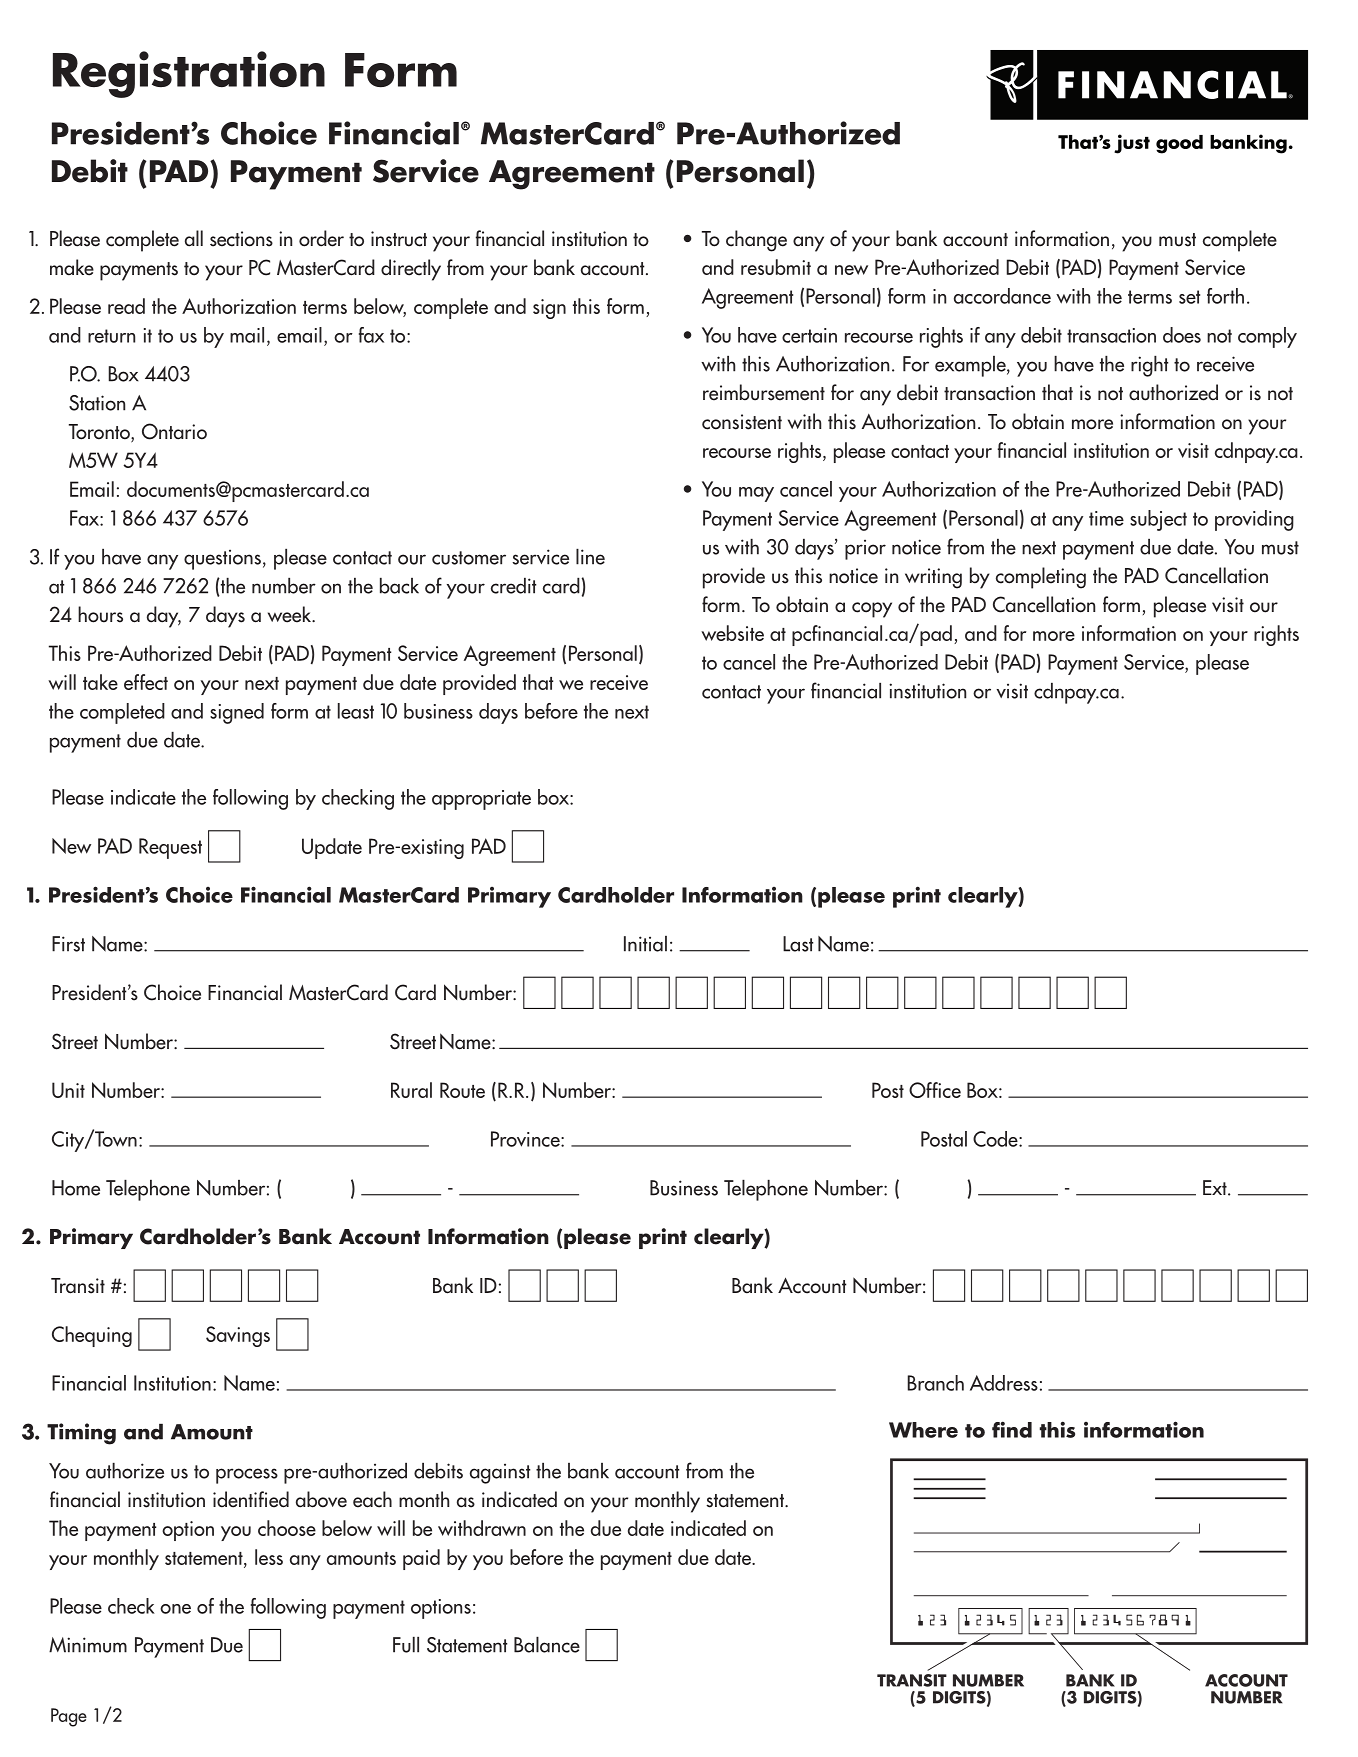  I want to click on Balance, so click(547, 1645).
